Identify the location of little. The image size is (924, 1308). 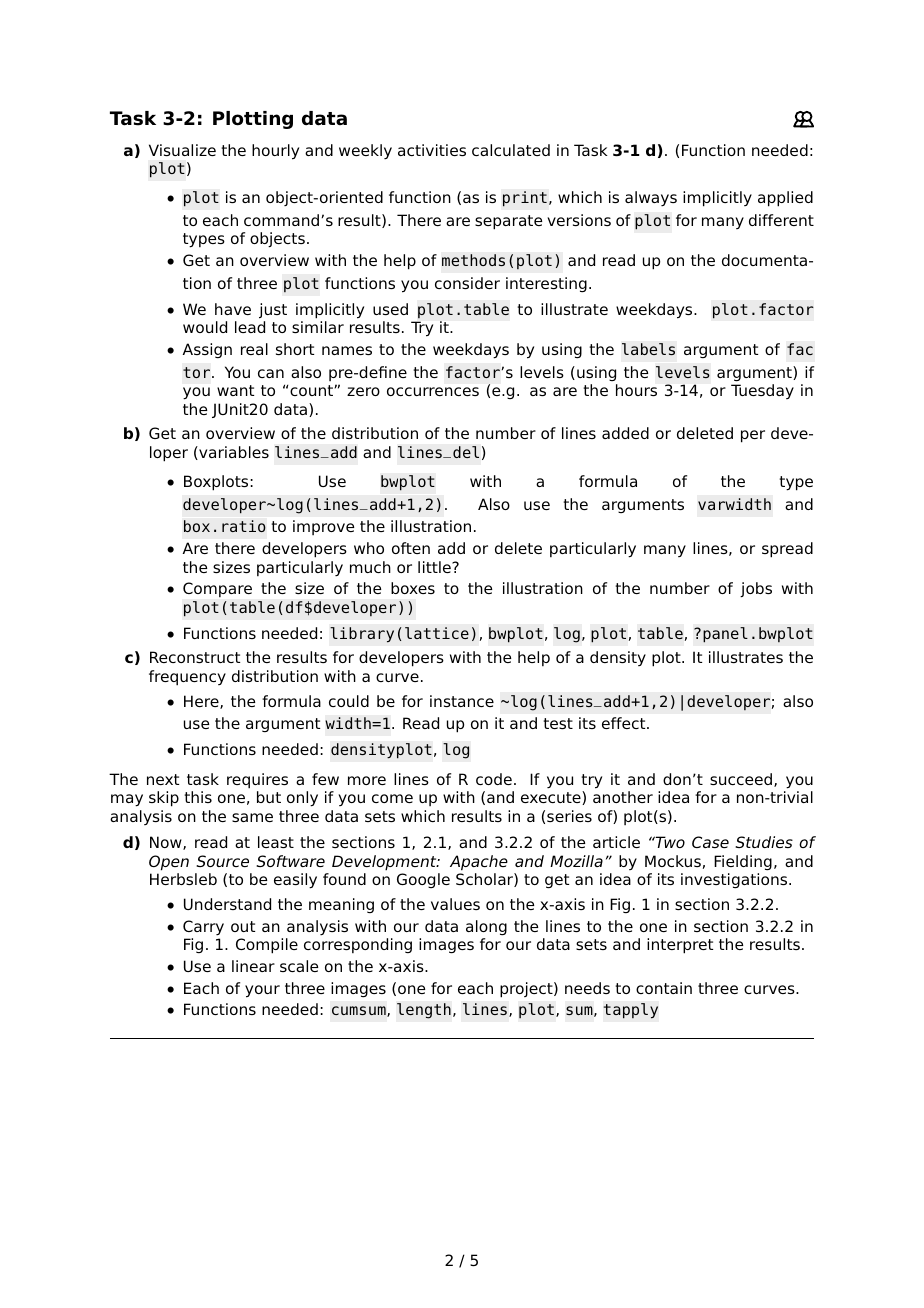
(435, 567).
